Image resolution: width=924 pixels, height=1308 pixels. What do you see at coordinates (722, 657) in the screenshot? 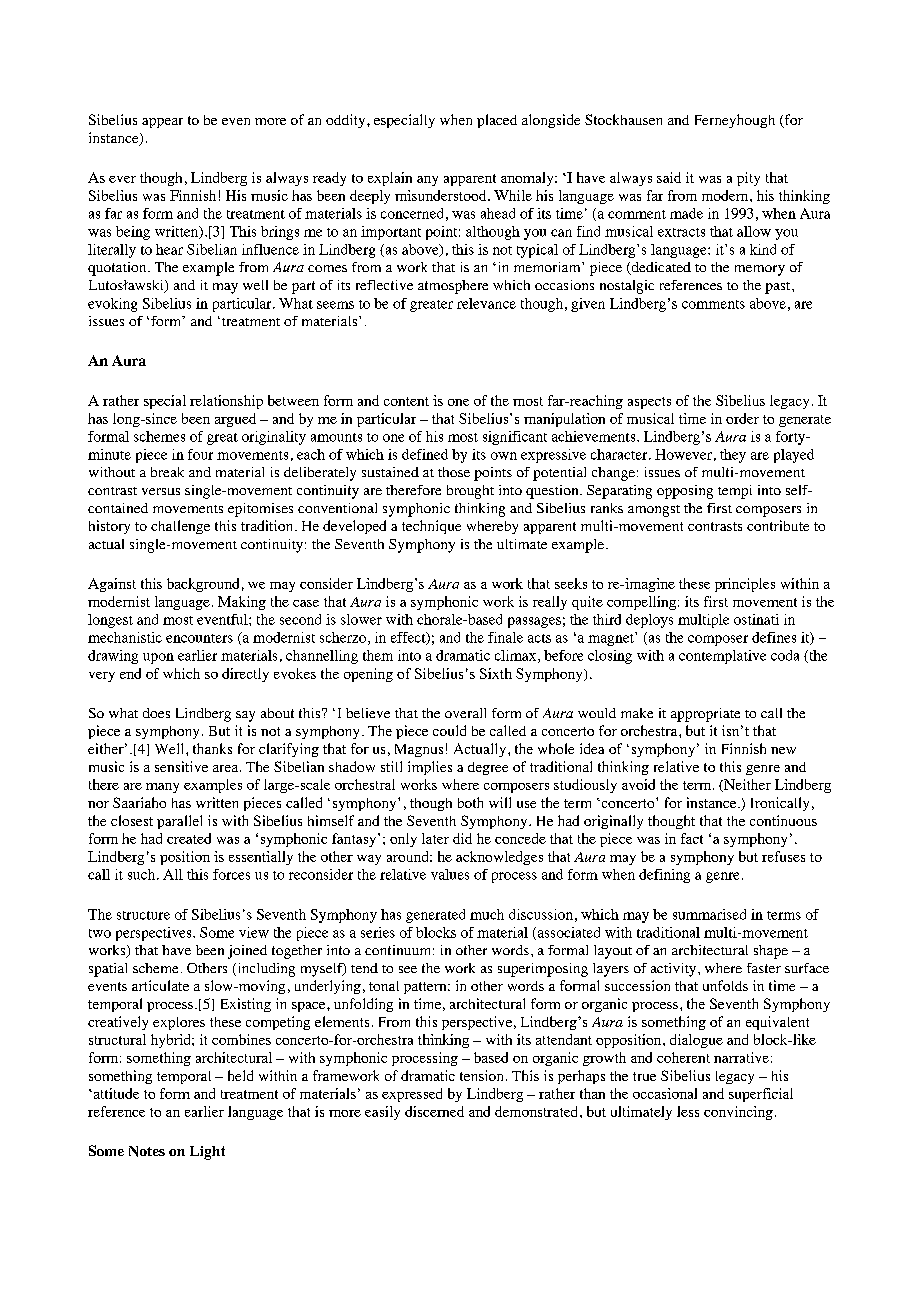
I see `contemplative` at bounding box center [722, 657].
